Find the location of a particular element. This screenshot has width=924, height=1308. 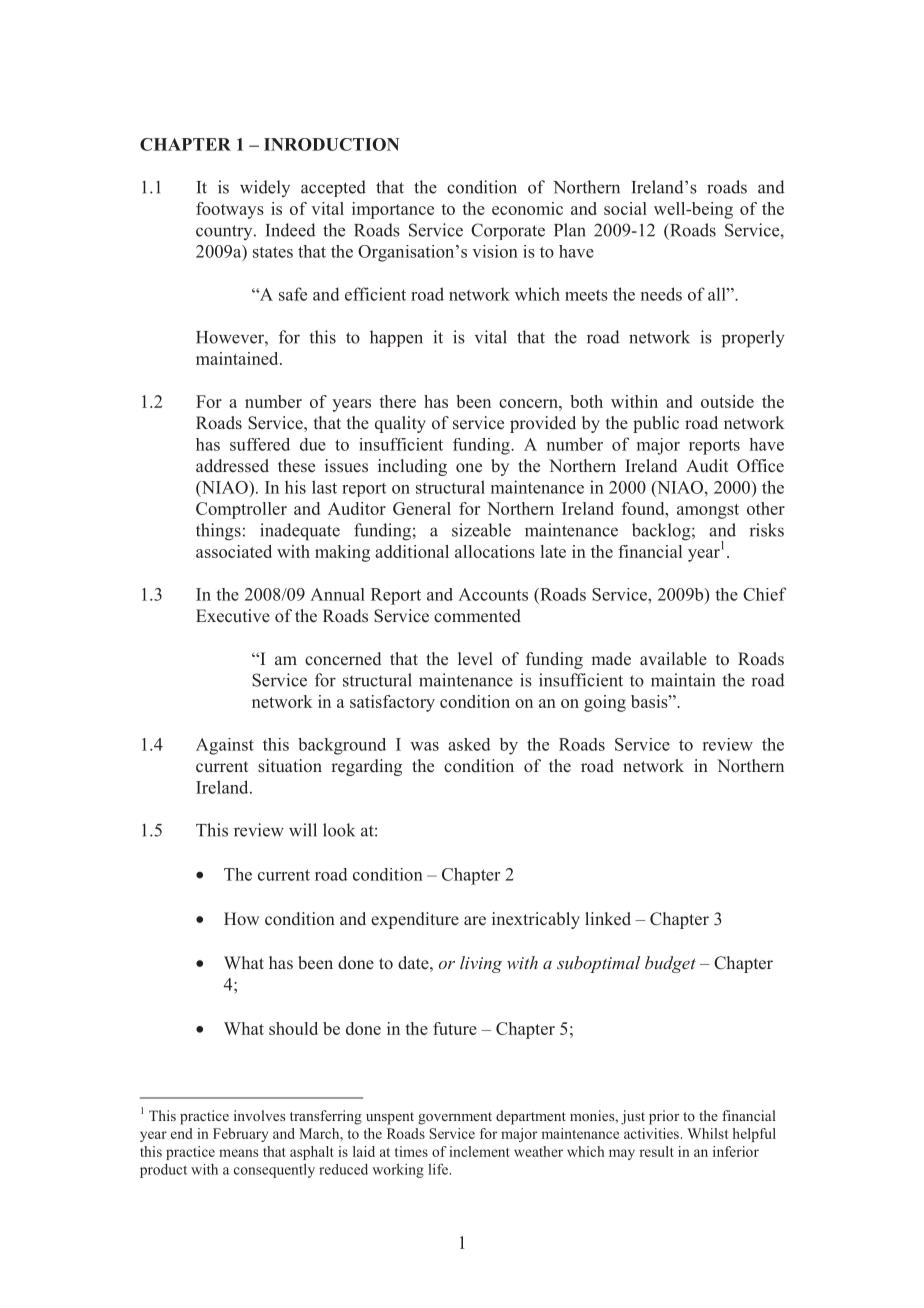

inclement is located at coordinates (479, 1151).
